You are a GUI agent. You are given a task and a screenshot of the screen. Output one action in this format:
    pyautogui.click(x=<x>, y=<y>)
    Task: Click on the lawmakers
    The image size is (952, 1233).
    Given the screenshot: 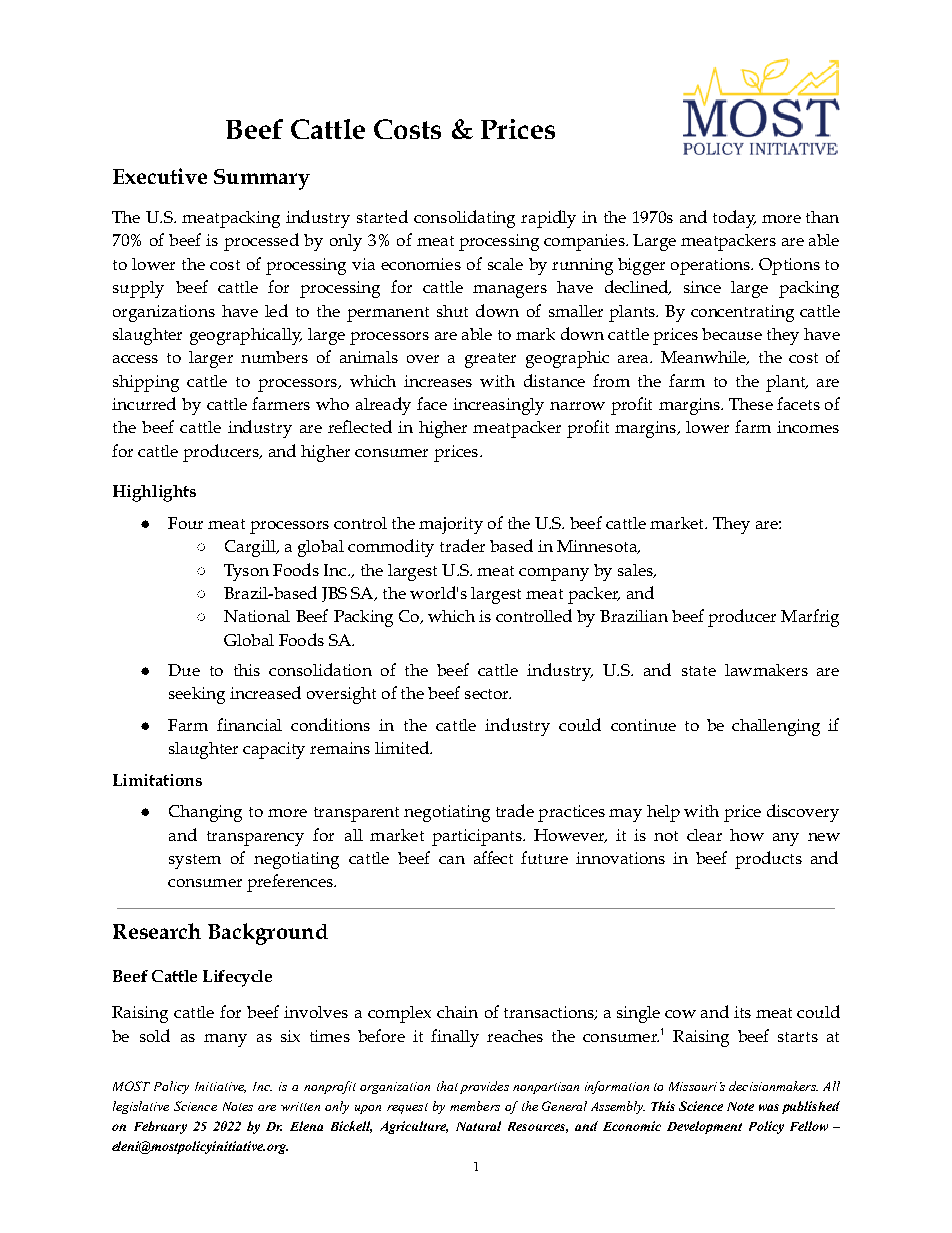 What is the action you would take?
    pyautogui.click(x=766, y=670)
